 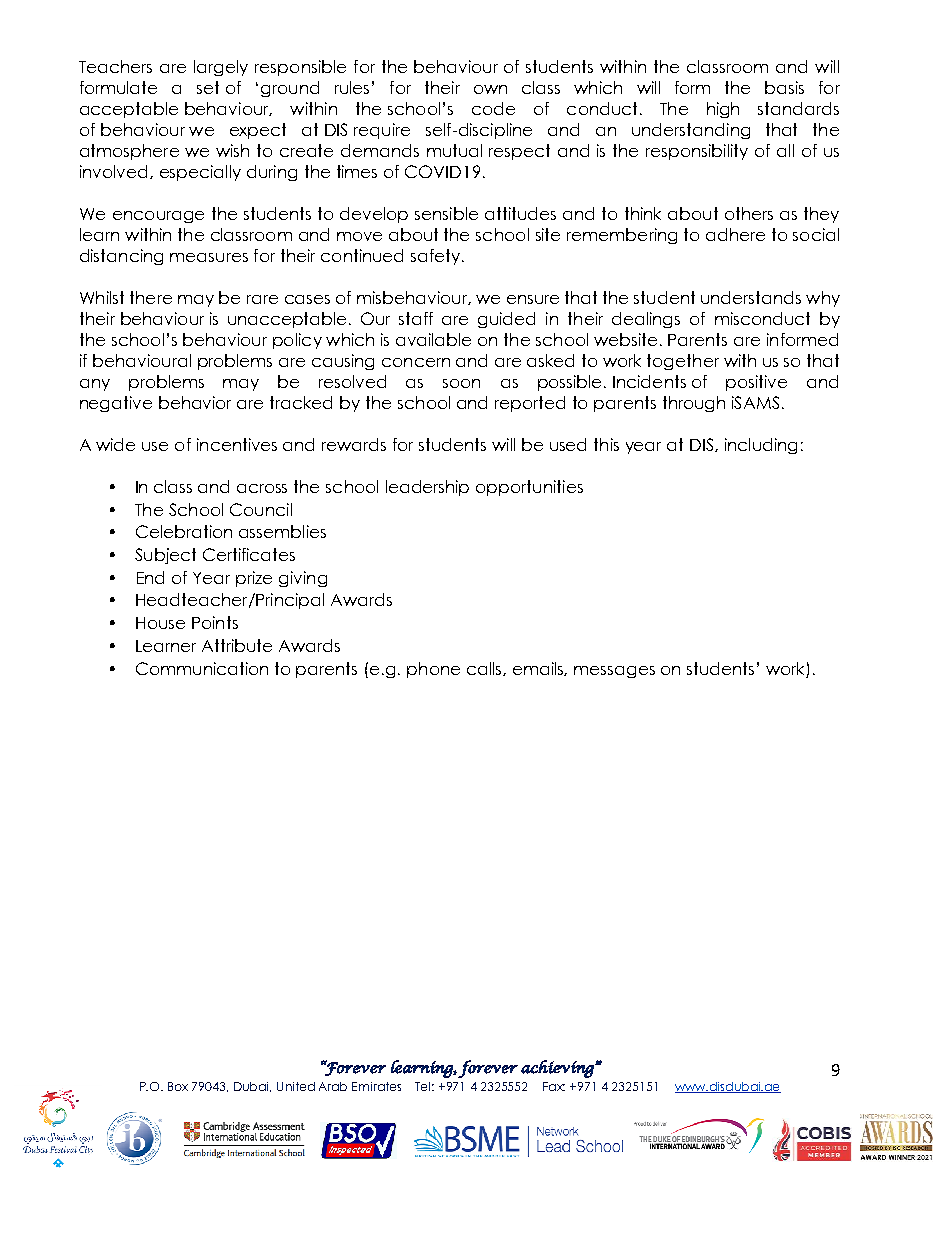 What do you see at coordinates (150, 577) in the document?
I see `End` at bounding box center [150, 577].
